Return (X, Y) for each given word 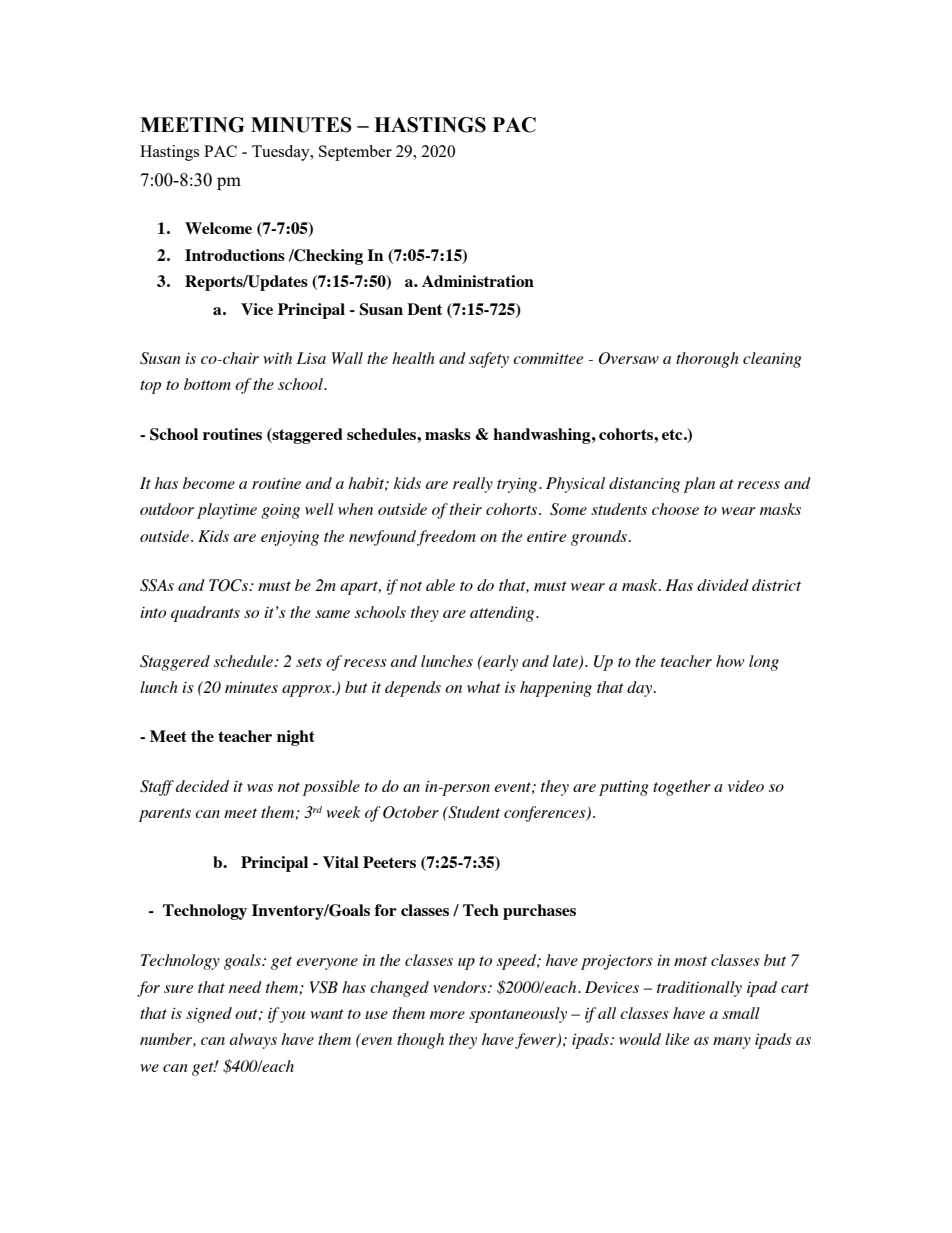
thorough (707, 360)
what (484, 687)
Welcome (218, 228)
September (355, 153)
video (746, 786)
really (473, 485)
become (209, 483)
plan (699, 485)
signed (209, 1015)
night (296, 738)
